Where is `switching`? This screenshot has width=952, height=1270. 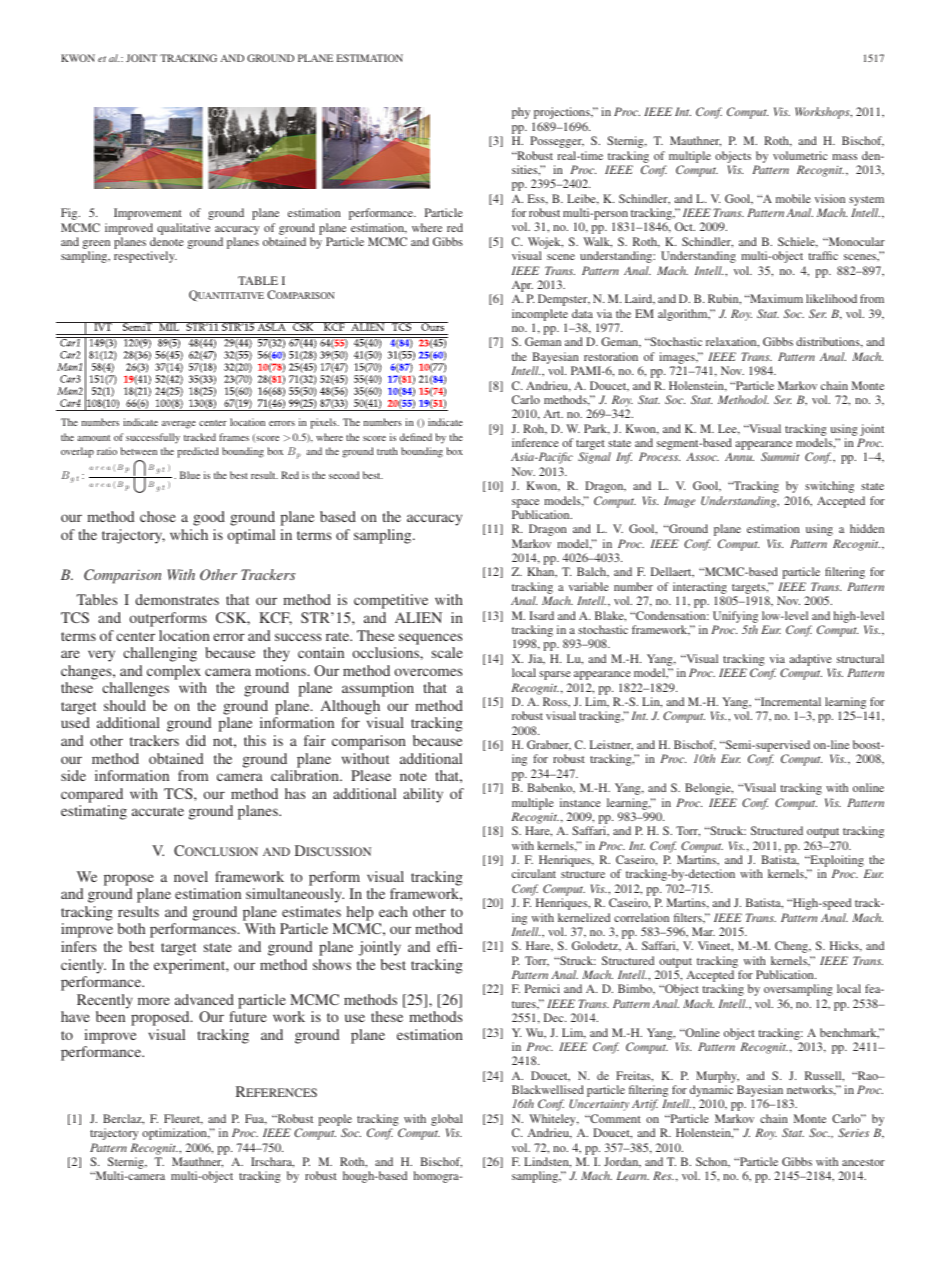
switching is located at coordinates (829, 487).
